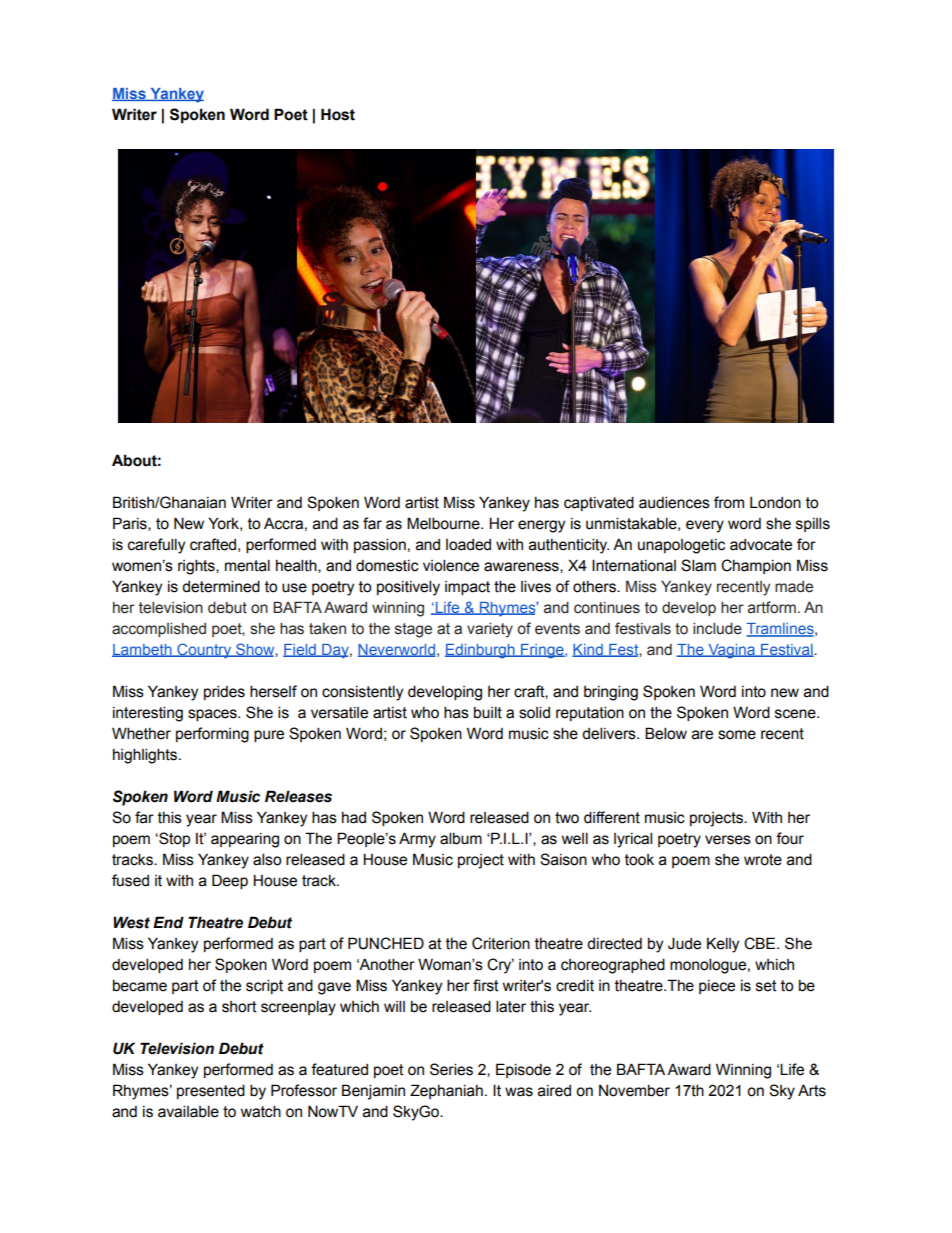  What do you see at coordinates (131, 524) in the page?
I see `Paris` at bounding box center [131, 524].
